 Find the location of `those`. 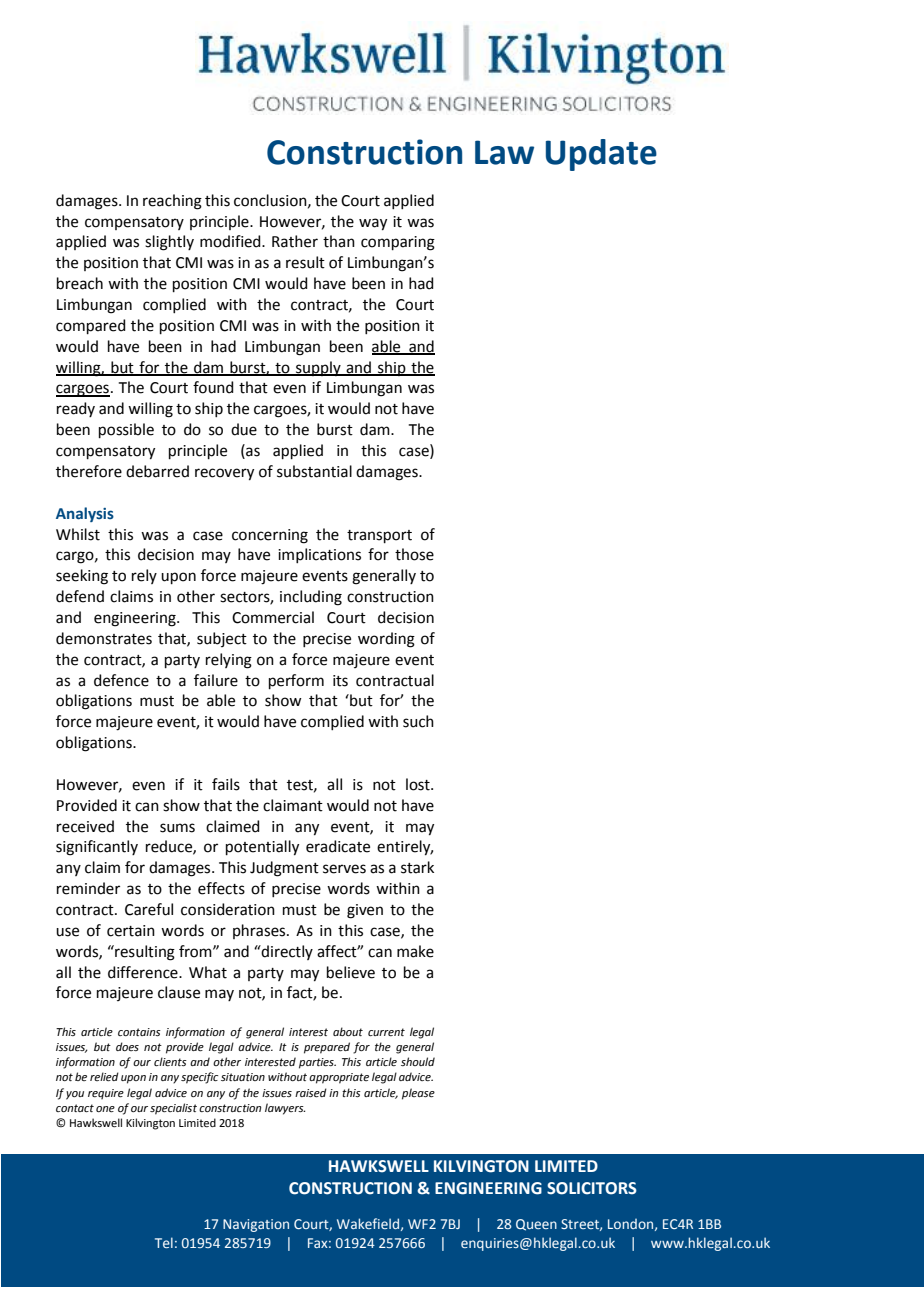

those is located at coordinates (414, 554).
